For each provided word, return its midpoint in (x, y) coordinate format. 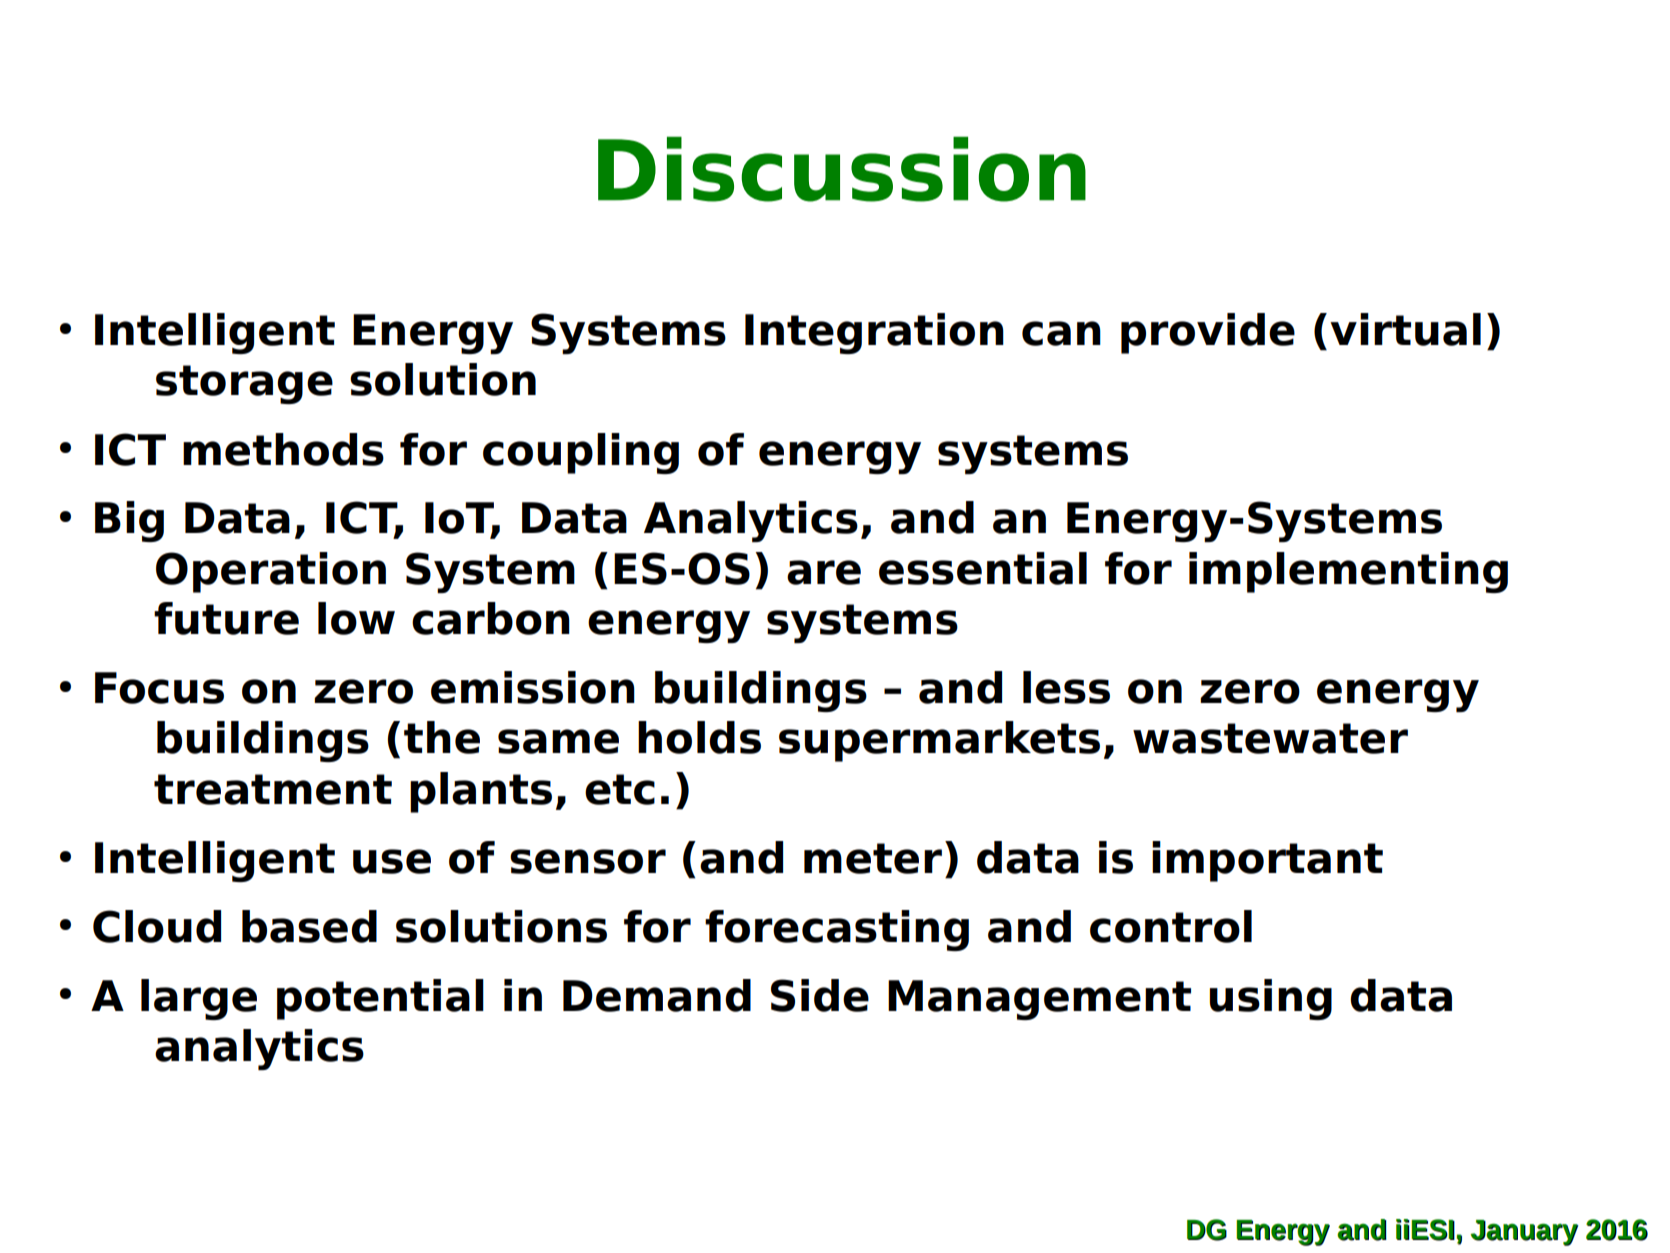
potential (380, 999)
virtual (1405, 329)
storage (244, 384)
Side (820, 995)
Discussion (842, 169)
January (1525, 1233)
